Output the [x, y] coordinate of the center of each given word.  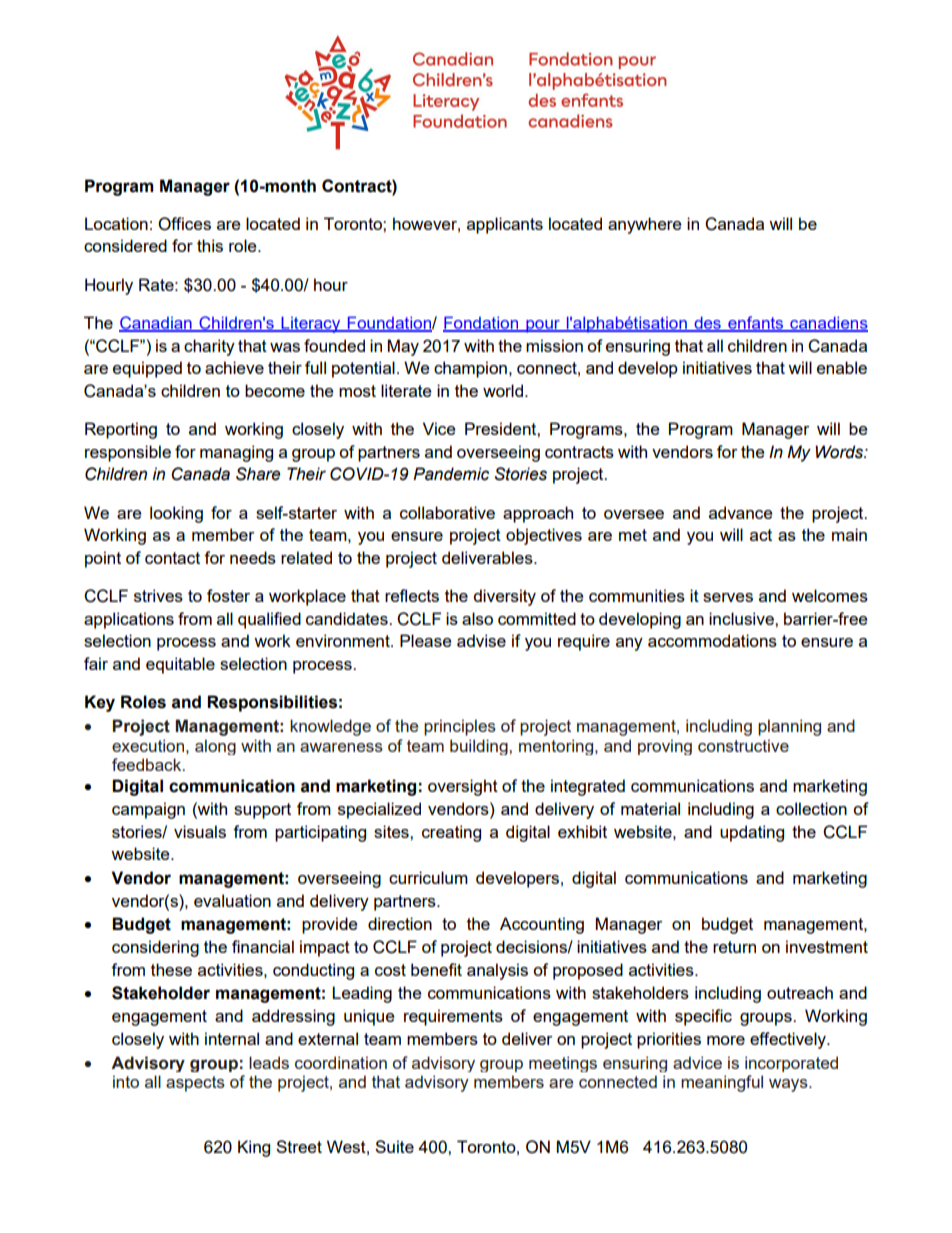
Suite [394, 1146]
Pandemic [451, 474]
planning [789, 727]
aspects [195, 1084]
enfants [756, 324]
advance [740, 512]
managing [236, 453]
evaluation [232, 900]
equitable [180, 665]
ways [789, 1085]
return [734, 947]
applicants [505, 225]
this [210, 245]
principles [460, 727]
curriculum [428, 877]
